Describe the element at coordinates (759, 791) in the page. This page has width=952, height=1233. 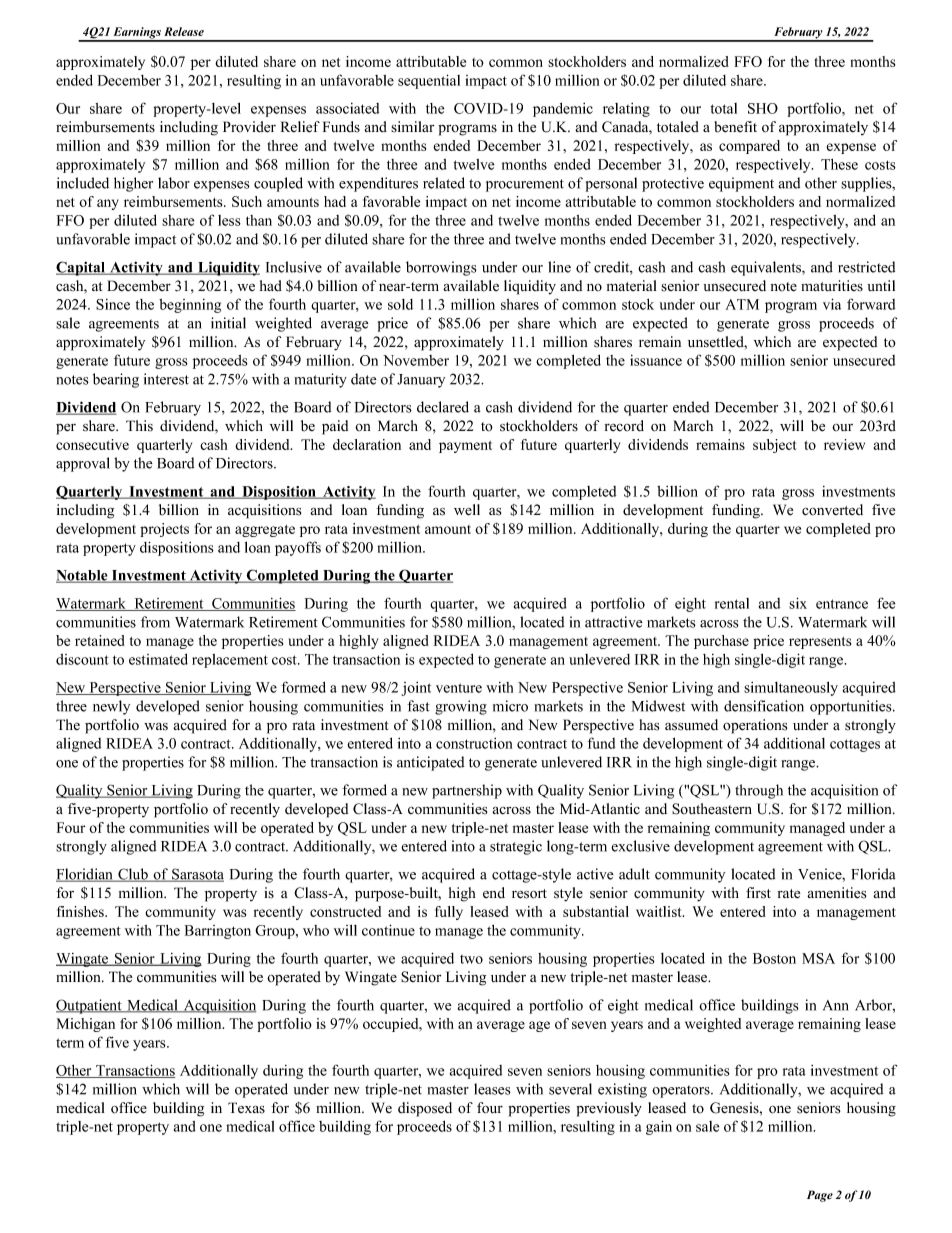
I see `through` at that location.
